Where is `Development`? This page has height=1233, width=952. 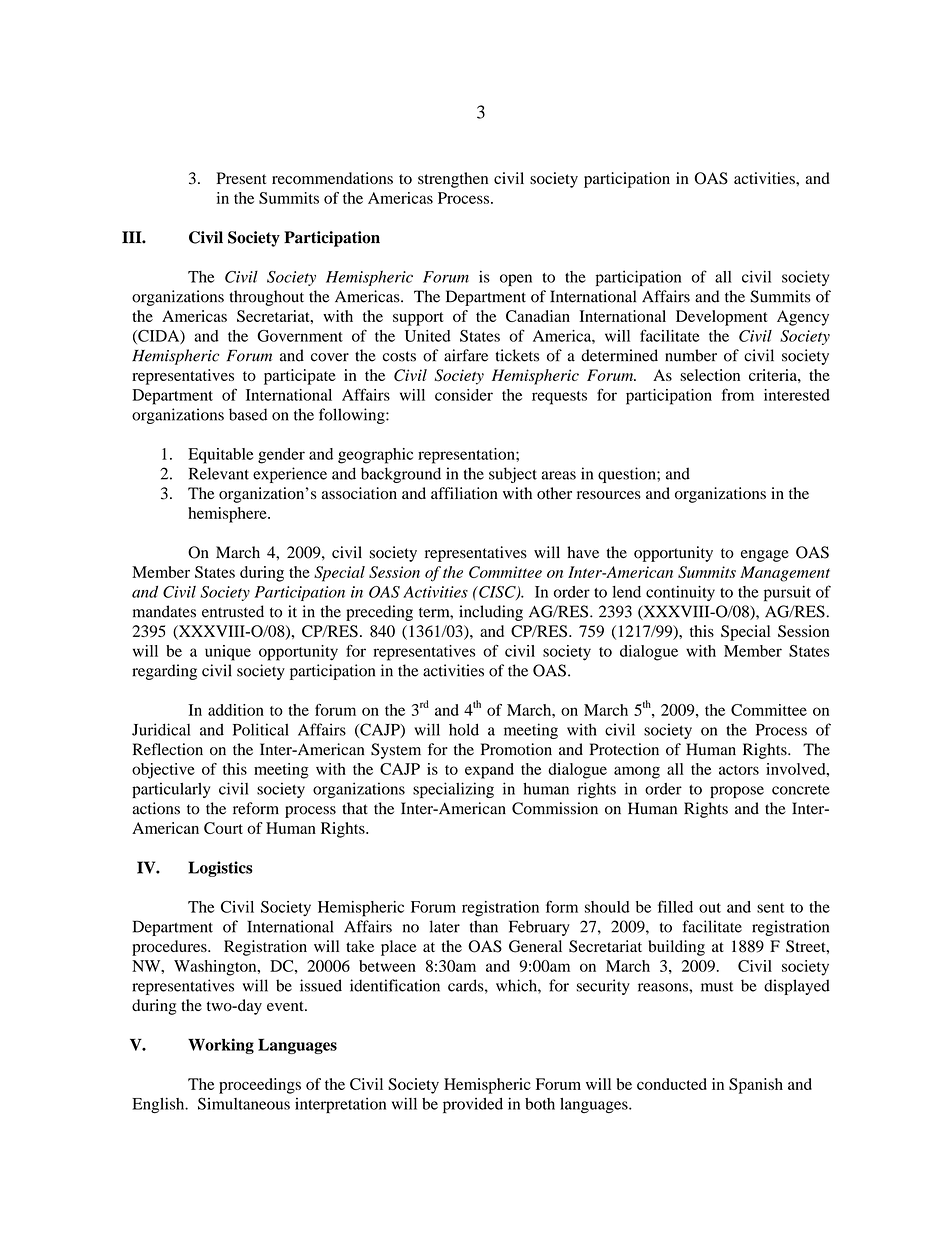 Development is located at coordinates (722, 318).
